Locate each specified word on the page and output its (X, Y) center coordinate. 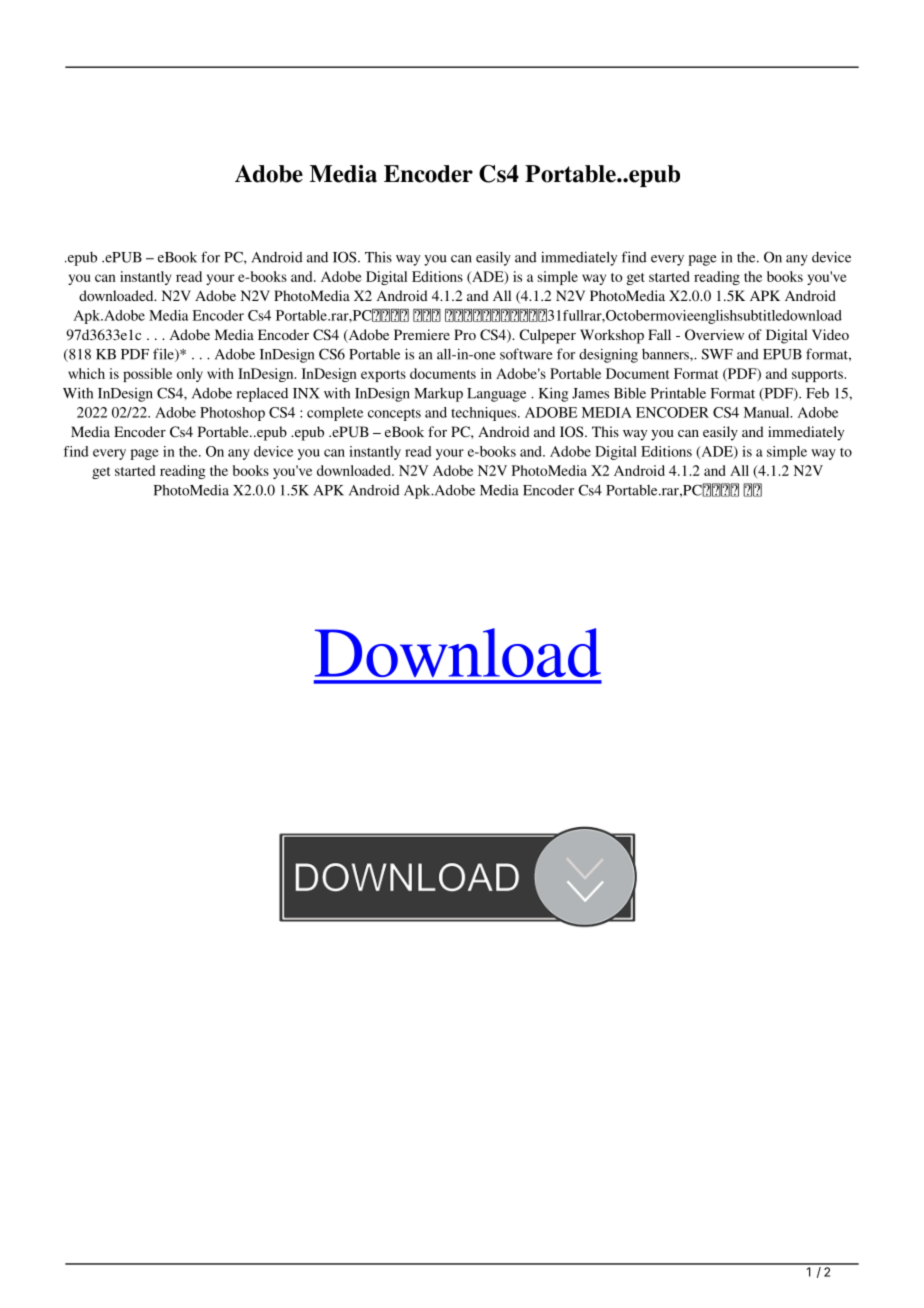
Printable (678, 393)
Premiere (422, 334)
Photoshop (232, 414)
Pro (465, 334)
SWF (717, 354)
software (526, 354)
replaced (262, 394)
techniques (485, 414)
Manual (768, 412)
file (164, 355)
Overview (714, 334)
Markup (438, 395)
